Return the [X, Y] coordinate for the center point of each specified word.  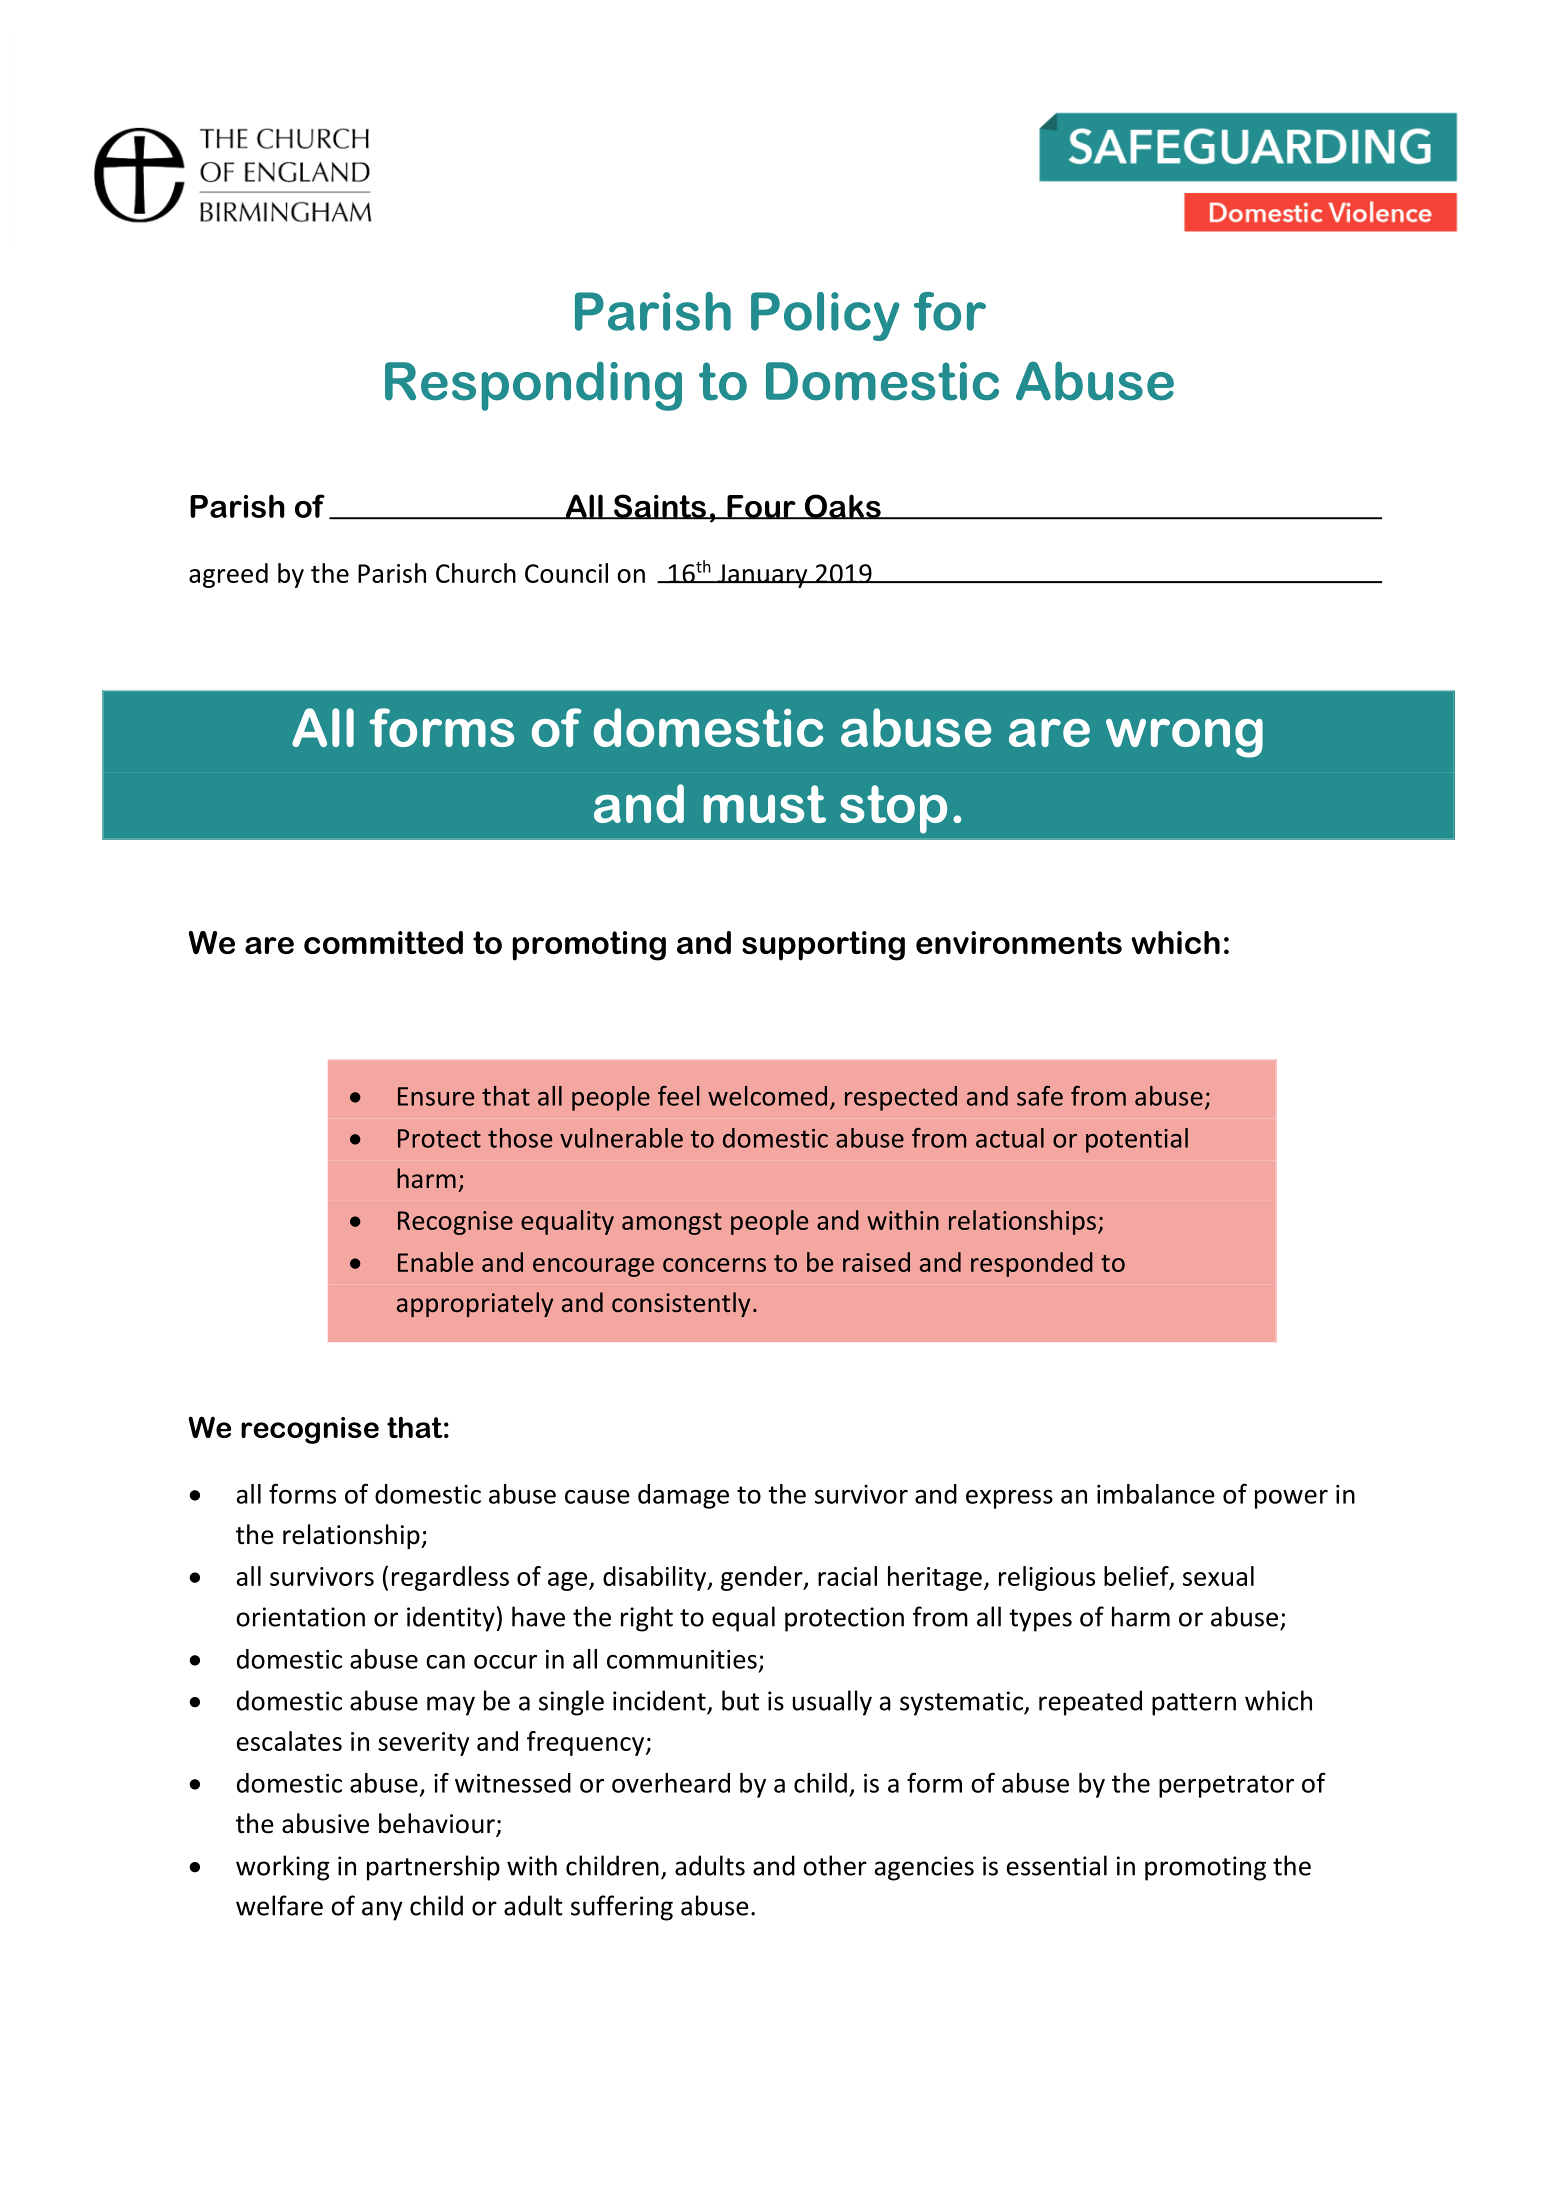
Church [476, 573]
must [765, 804]
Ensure [436, 1096]
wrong [1184, 738]
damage [683, 1496]
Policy [825, 316]
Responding [533, 386]
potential [1137, 1140]
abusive [325, 1823]
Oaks [842, 507]
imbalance [1156, 1494]
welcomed [767, 1096]
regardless [450, 1578]
